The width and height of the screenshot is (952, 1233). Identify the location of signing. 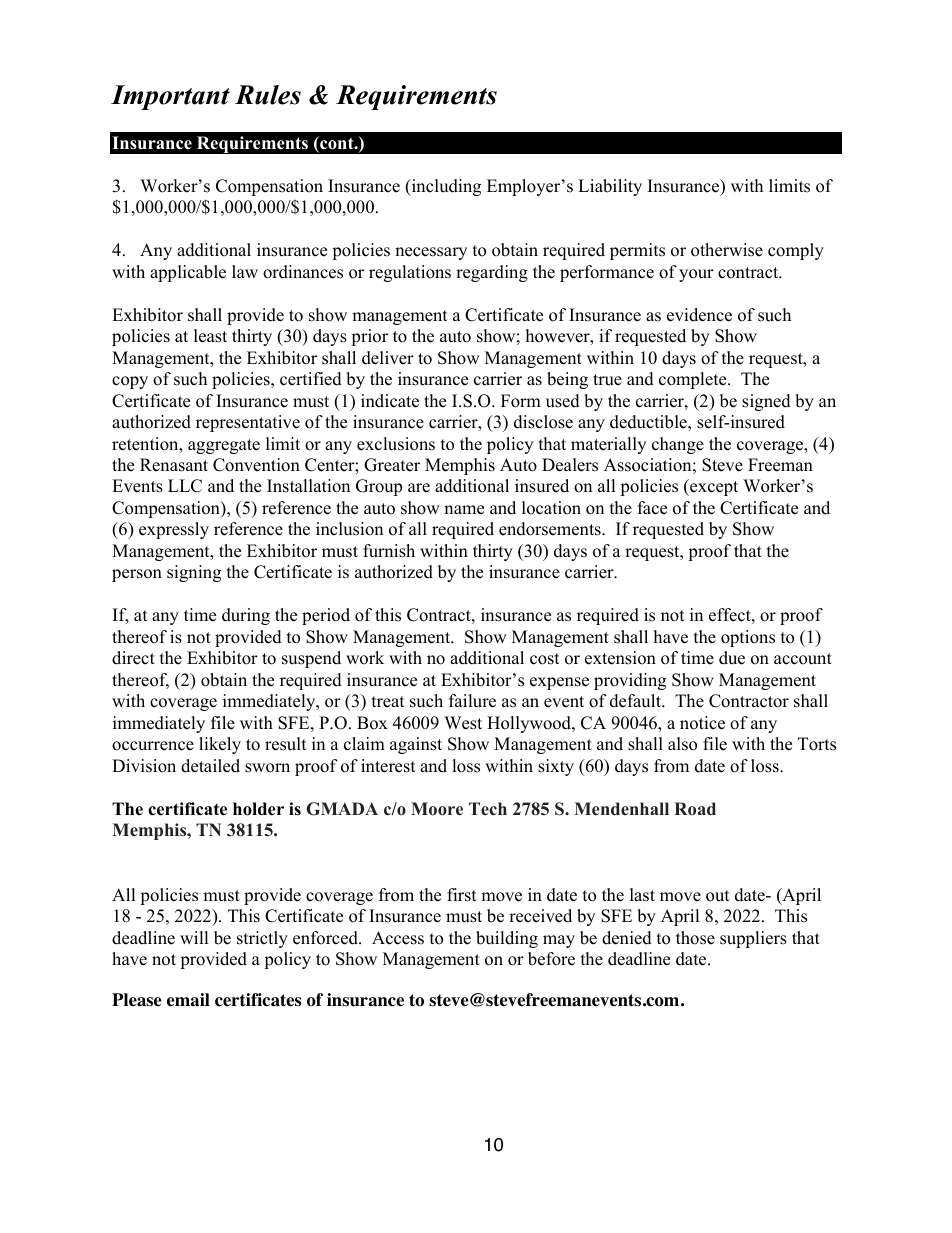
(194, 573).
